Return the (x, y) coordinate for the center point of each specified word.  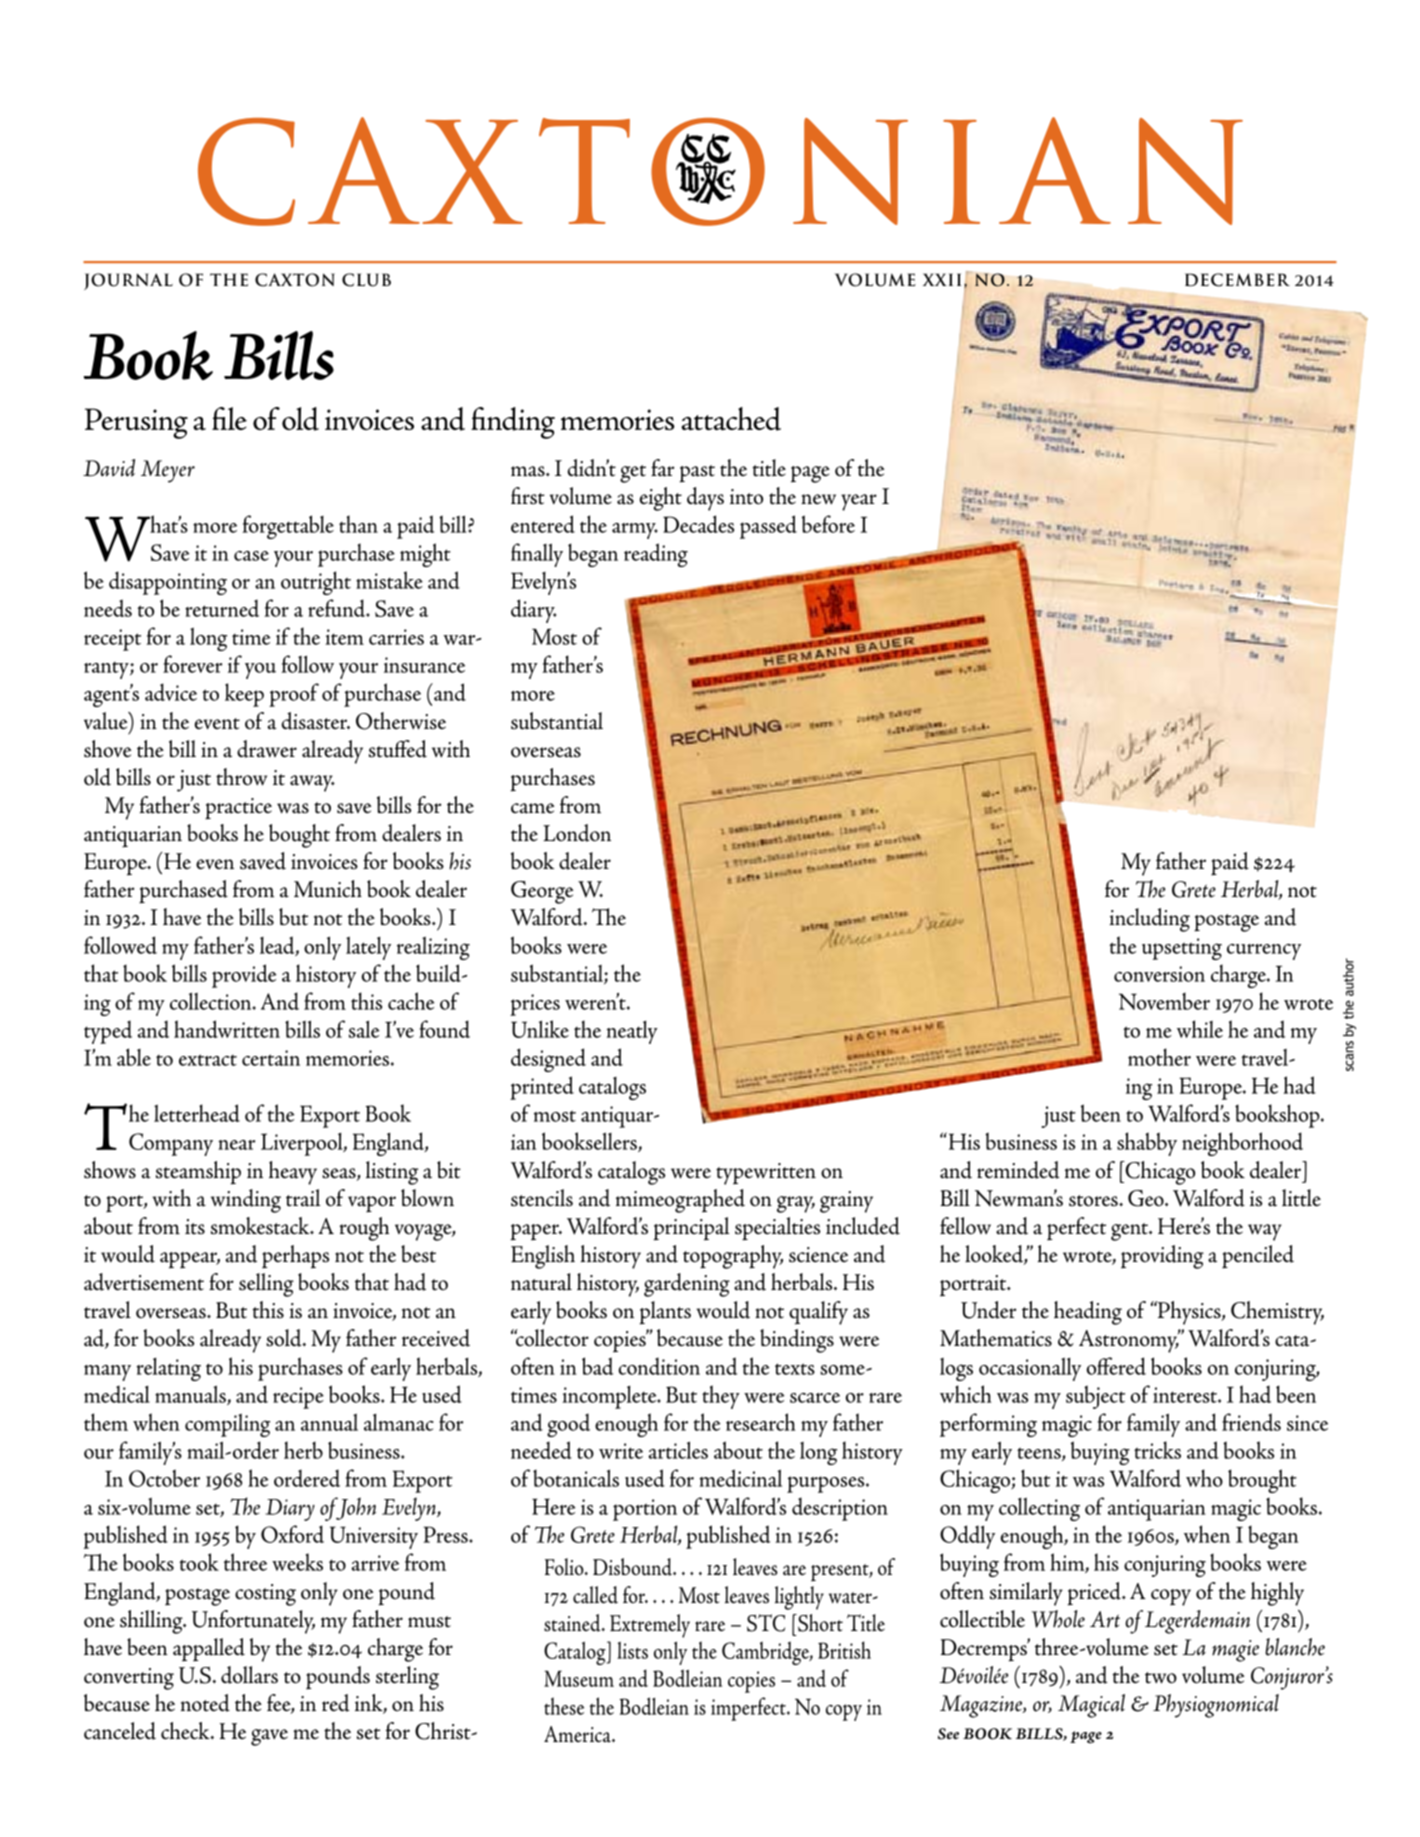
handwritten (227, 1029)
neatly (632, 1032)
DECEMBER (1237, 280)
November (1164, 1001)
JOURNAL (128, 281)
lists (632, 1650)
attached (731, 419)
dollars (249, 1675)
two (1161, 1678)
